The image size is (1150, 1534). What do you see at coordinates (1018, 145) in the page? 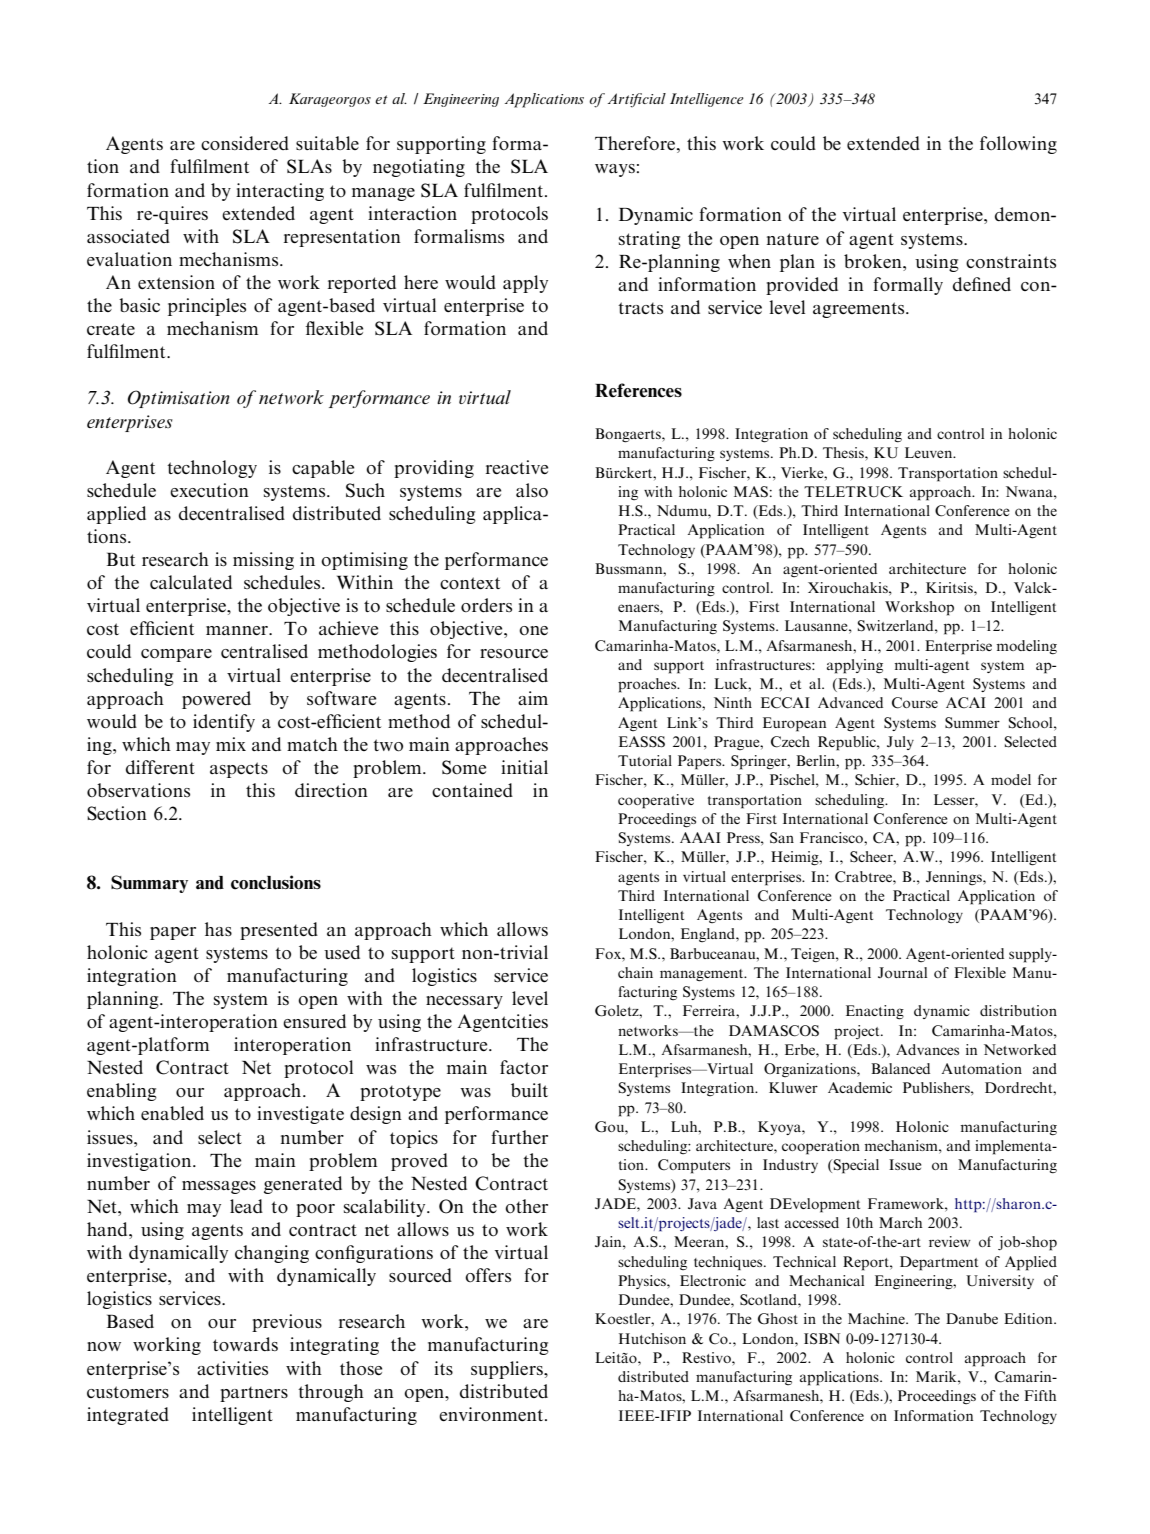
I see `following` at bounding box center [1018, 145].
